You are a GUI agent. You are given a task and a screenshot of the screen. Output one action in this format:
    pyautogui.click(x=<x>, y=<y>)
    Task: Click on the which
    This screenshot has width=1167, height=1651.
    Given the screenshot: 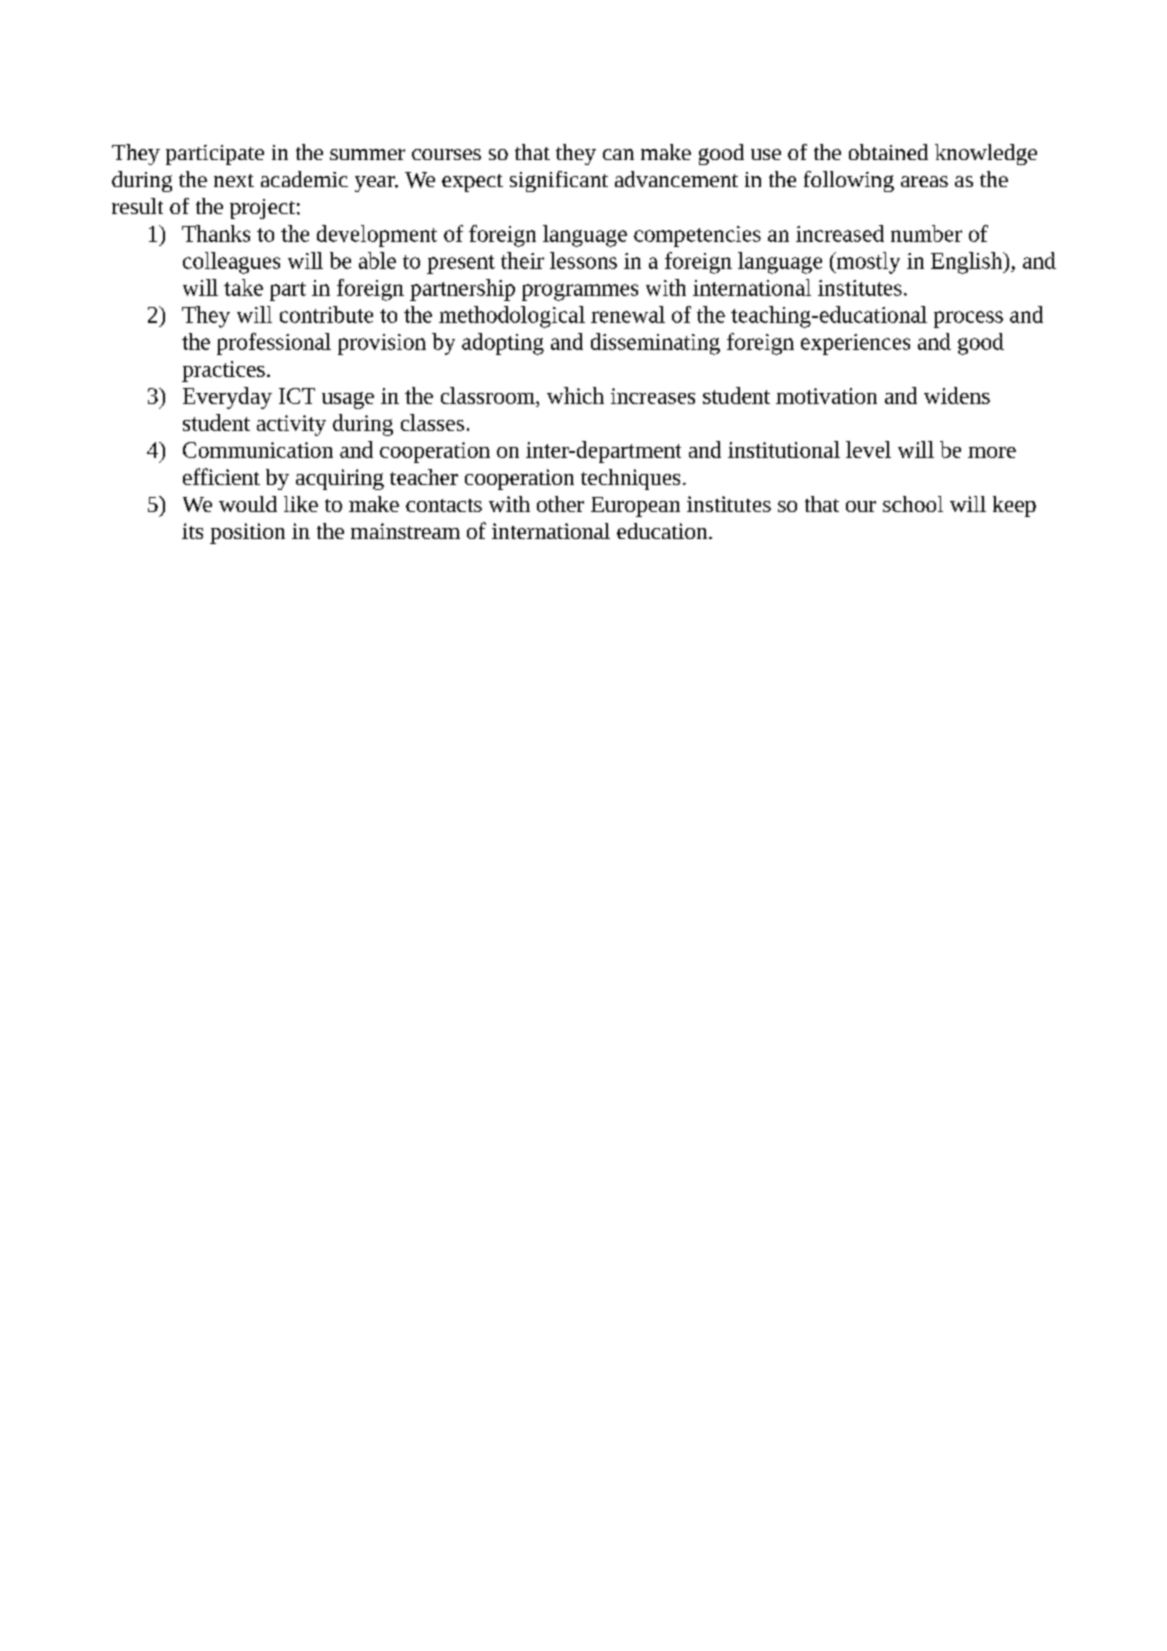 What is the action you would take?
    pyautogui.click(x=575, y=395)
